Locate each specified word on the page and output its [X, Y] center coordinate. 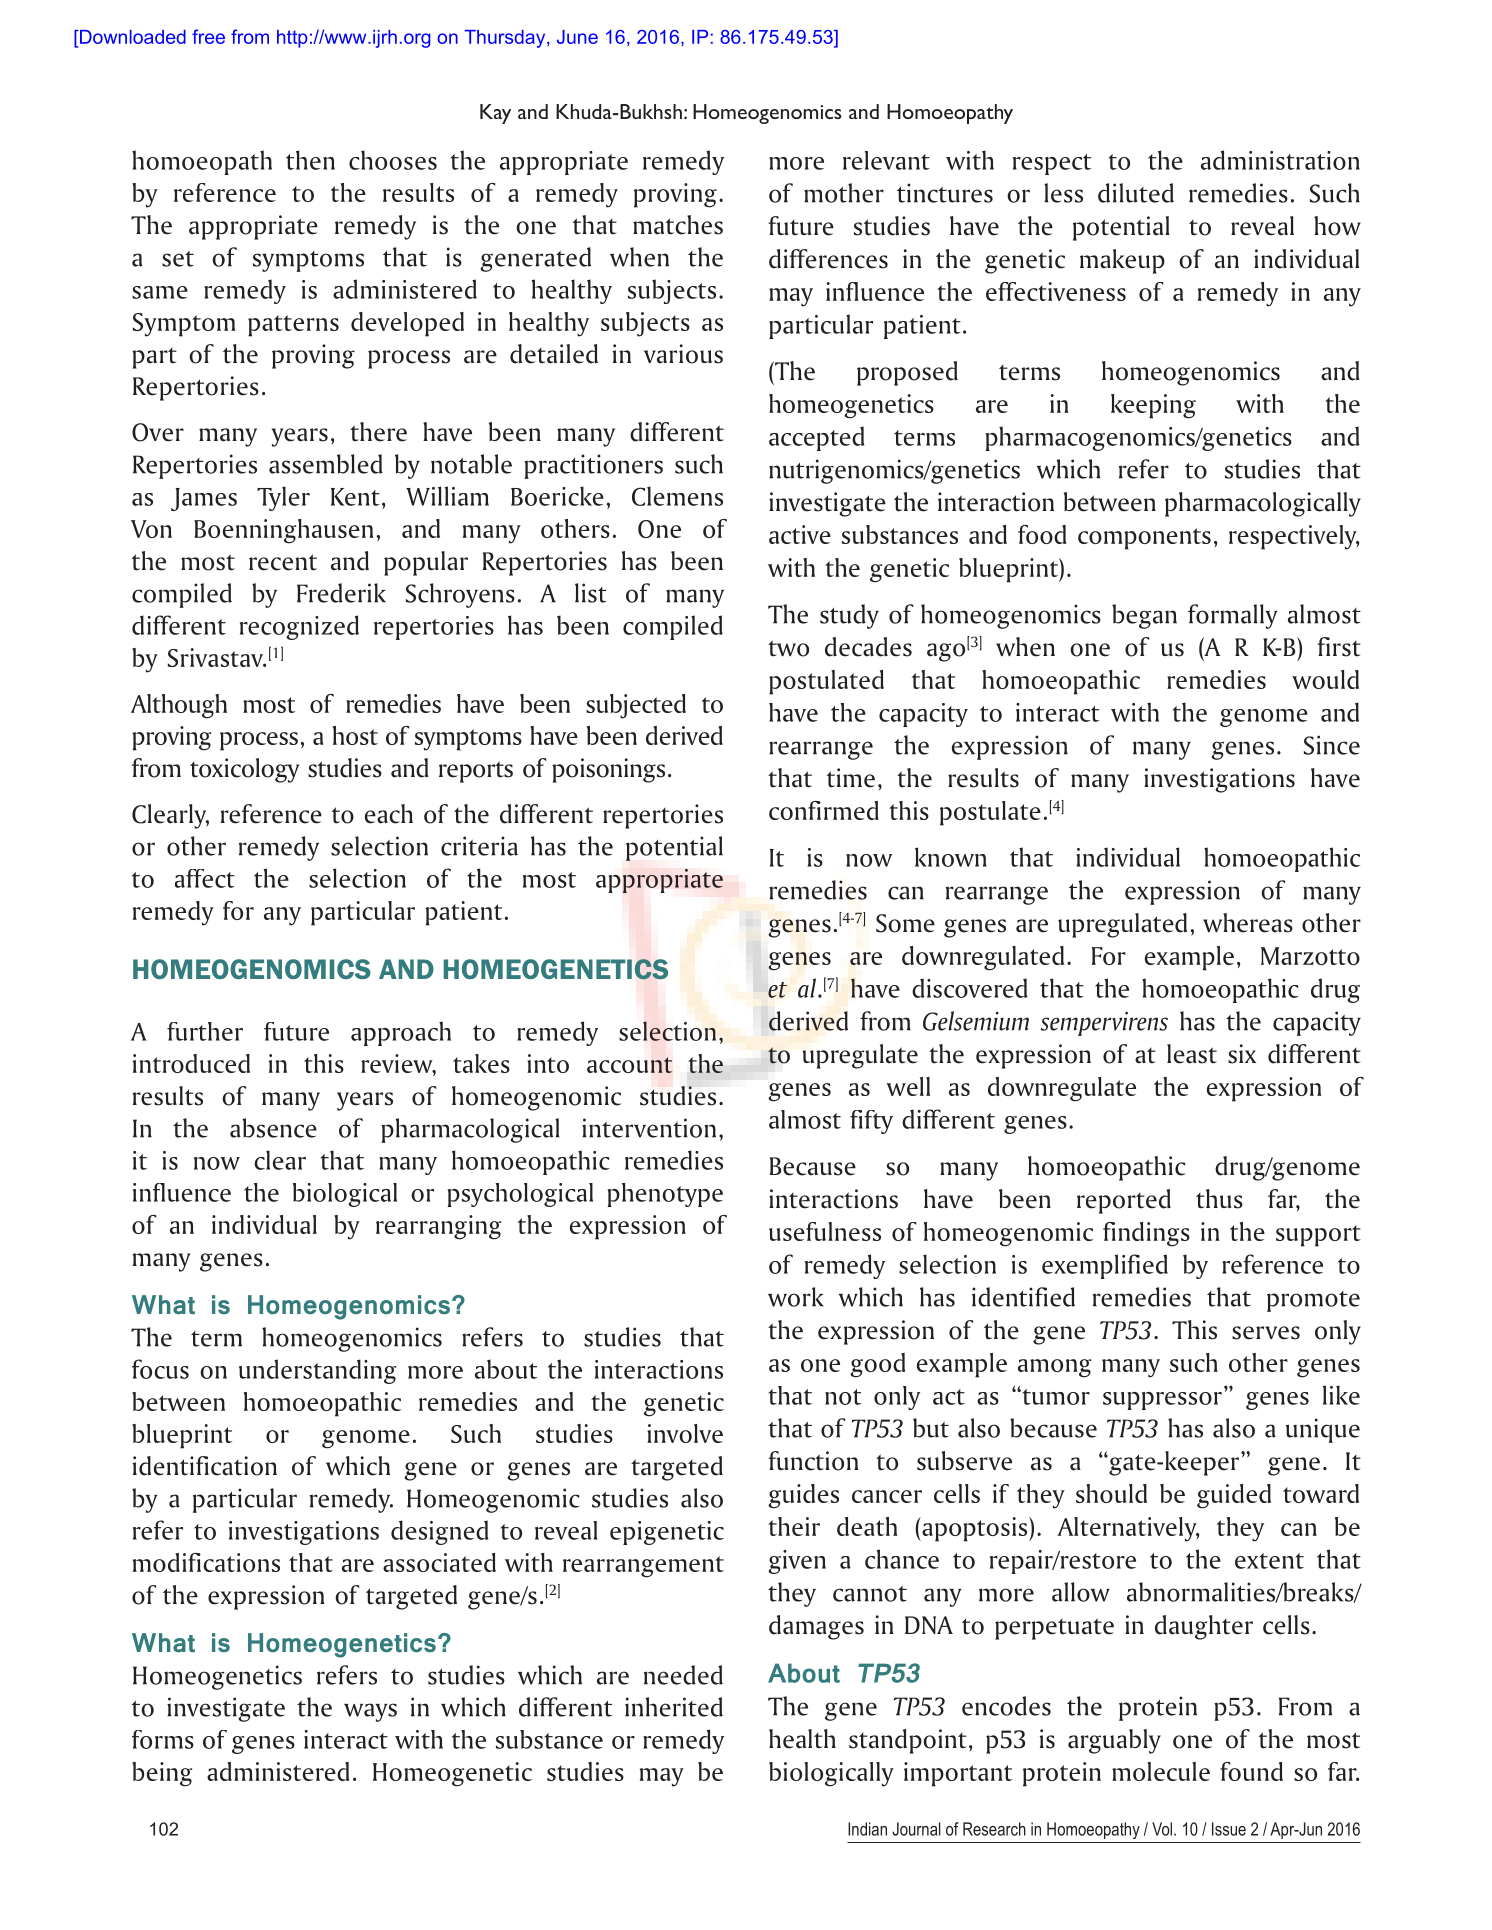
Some [905, 923]
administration [1280, 160]
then [310, 160]
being [162, 1774]
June [577, 37]
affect [205, 878]
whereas [1248, 923]
